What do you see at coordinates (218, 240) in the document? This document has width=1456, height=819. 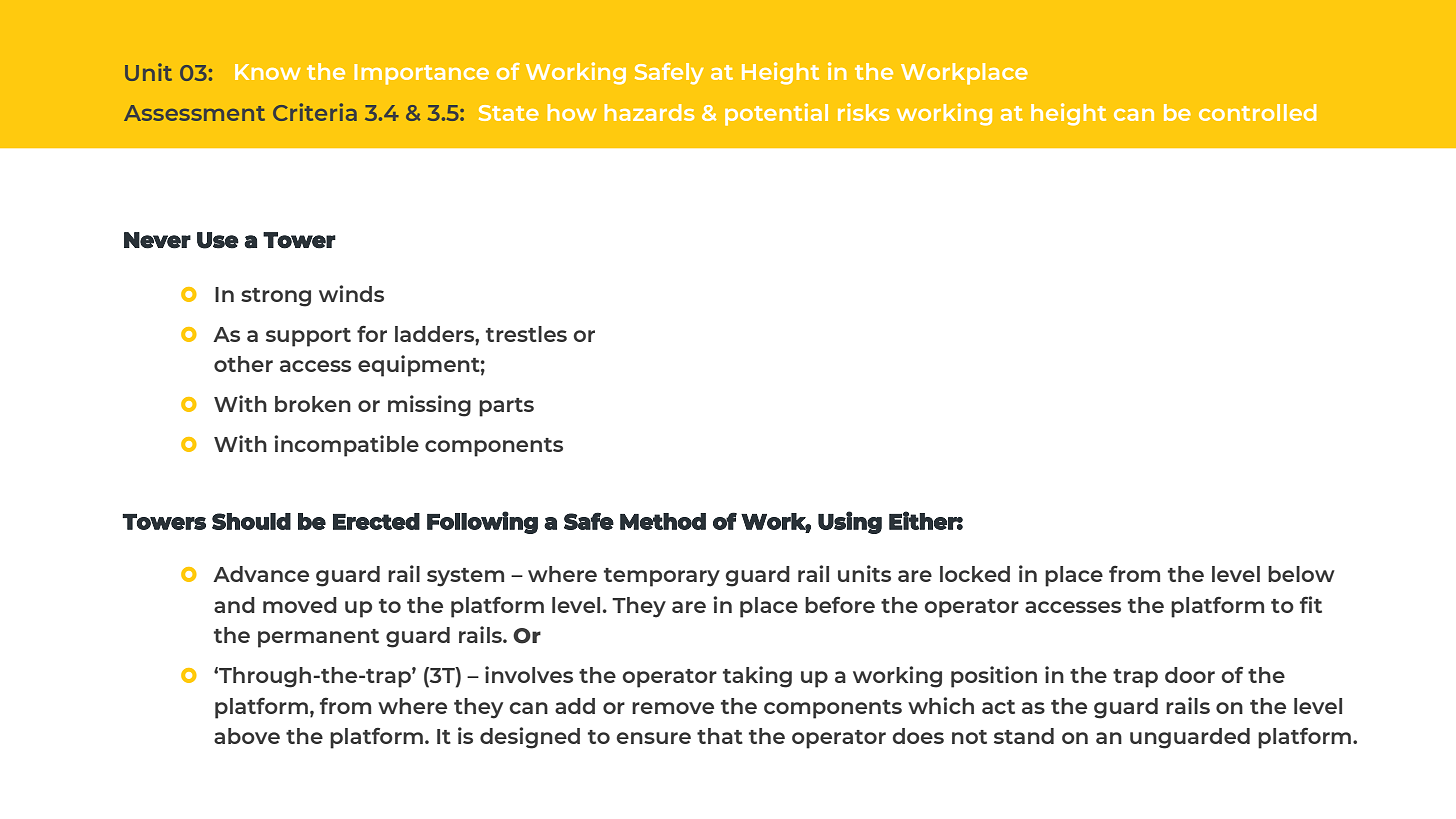 I see `Use` at bounding box center [218, 240].
